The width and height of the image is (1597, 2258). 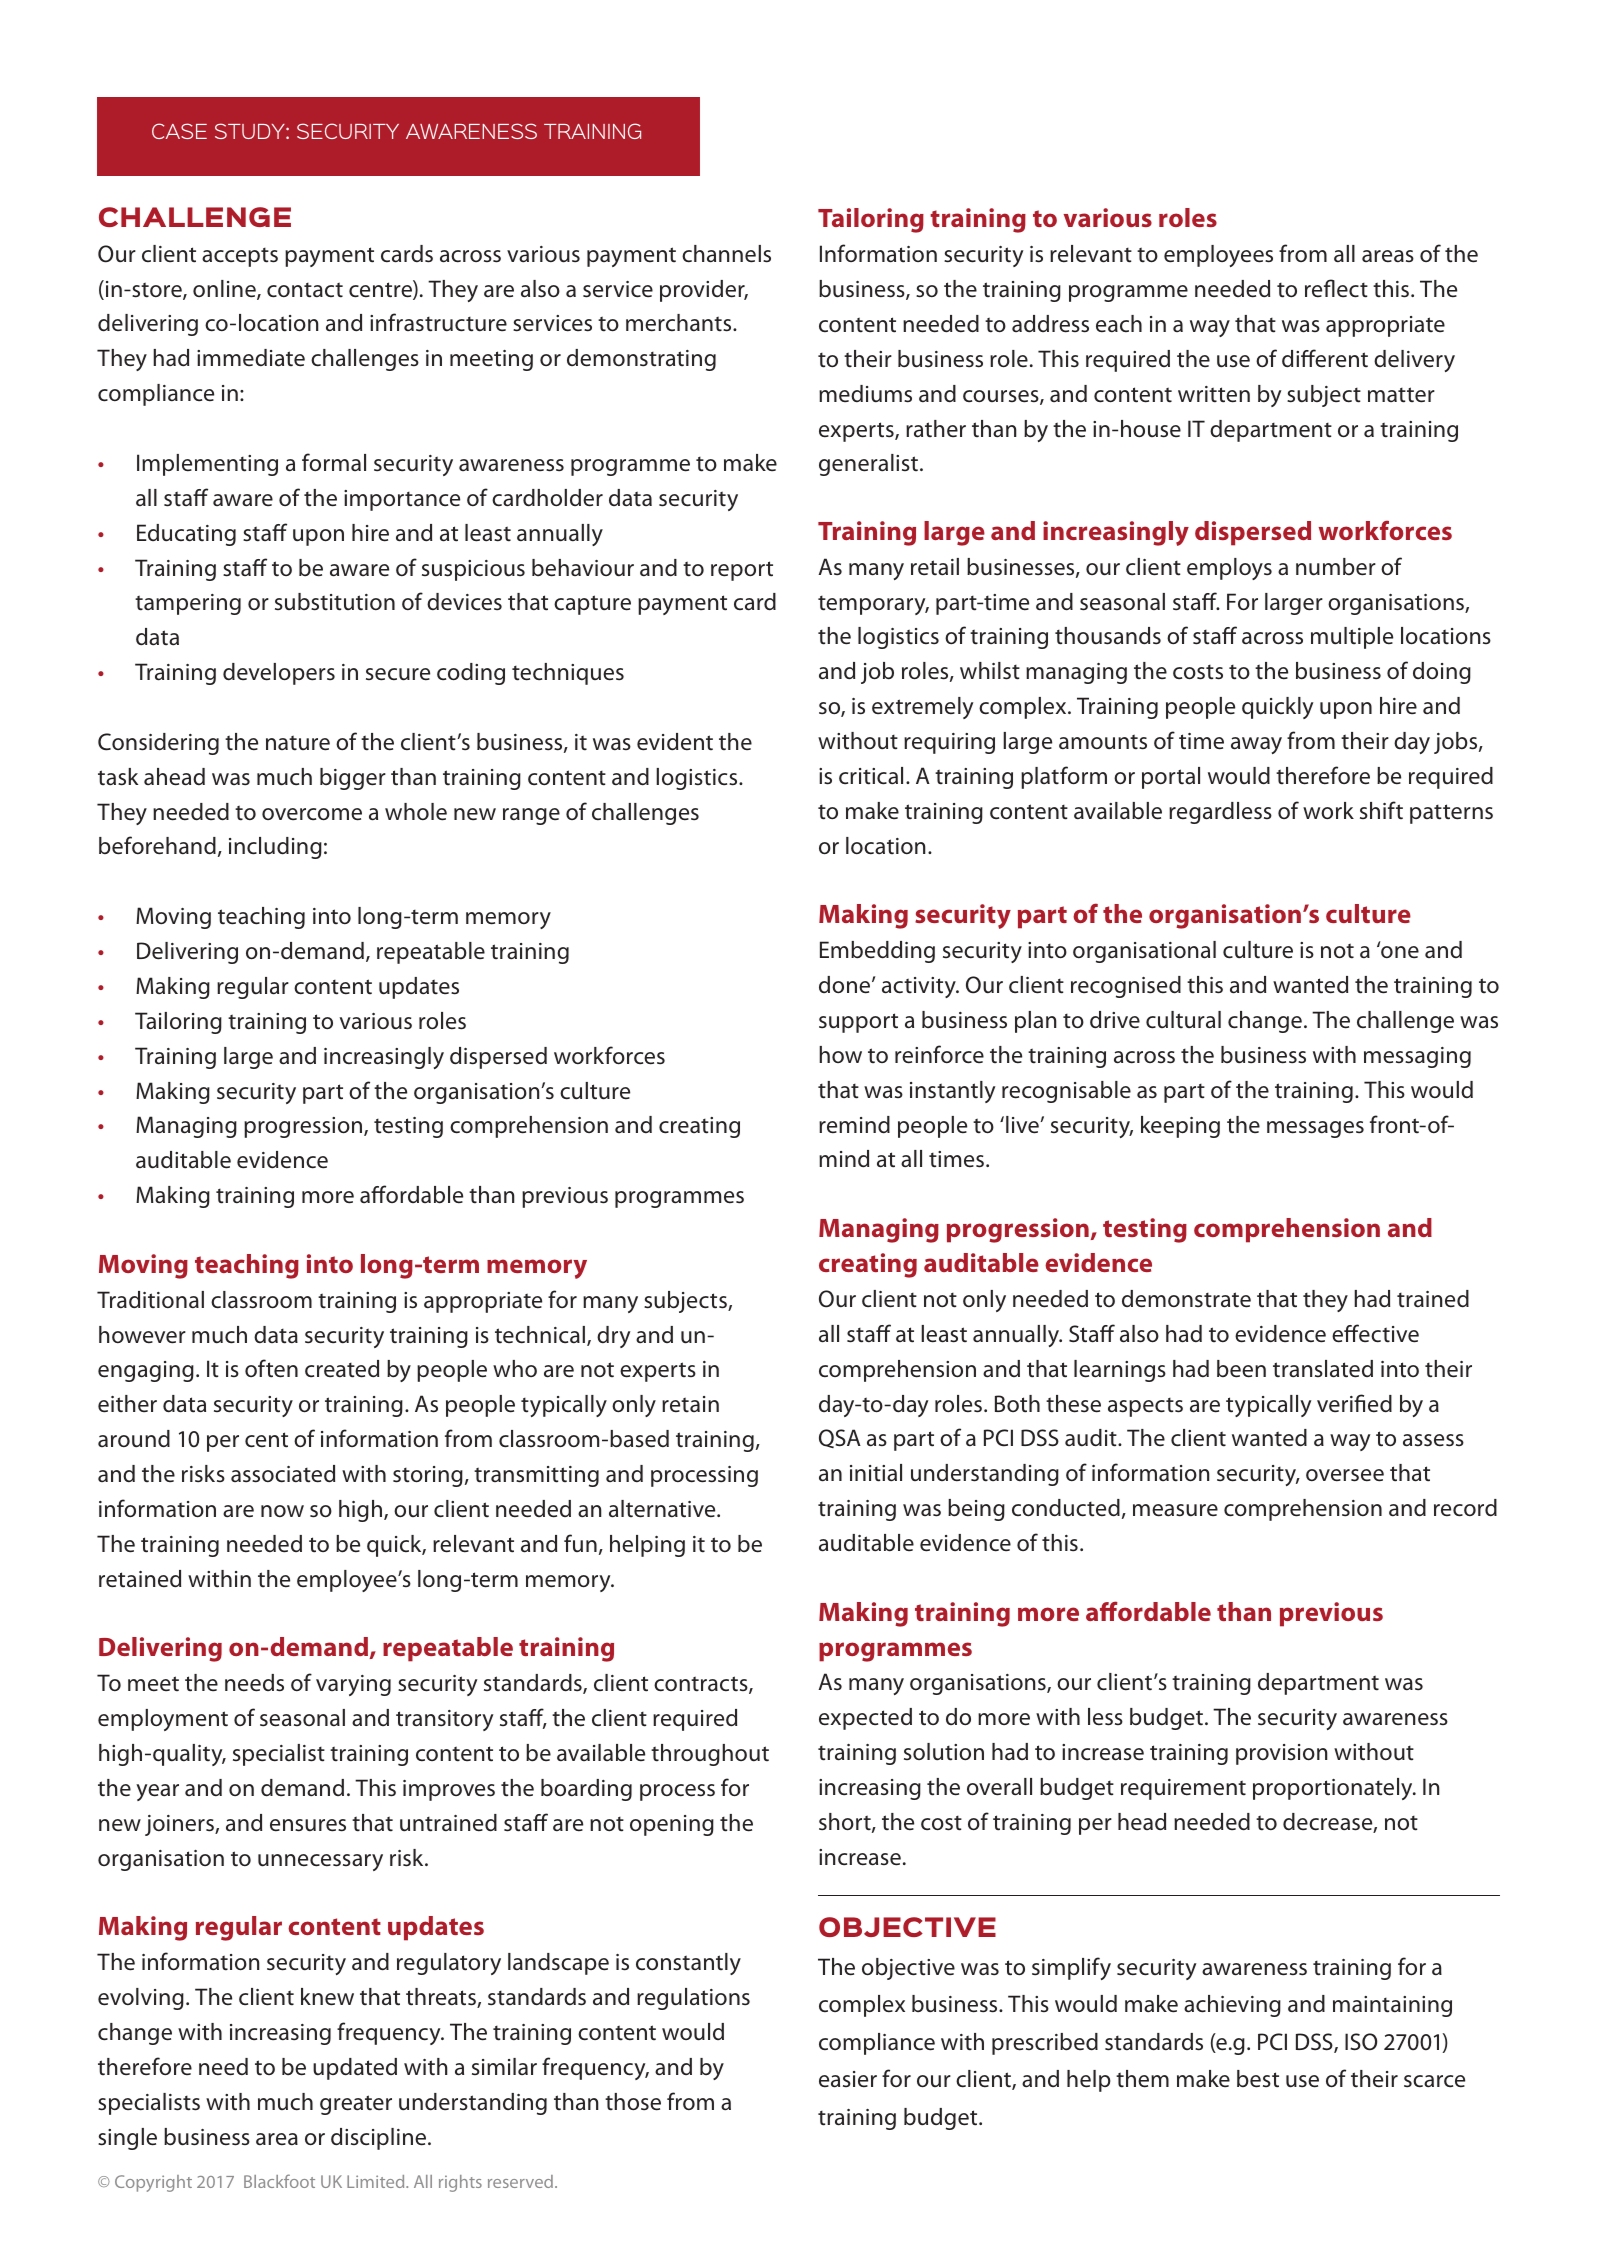 What do you see at coordinates (279, 674) in the image?
I see `developers` at bounding box center [279, 674].
